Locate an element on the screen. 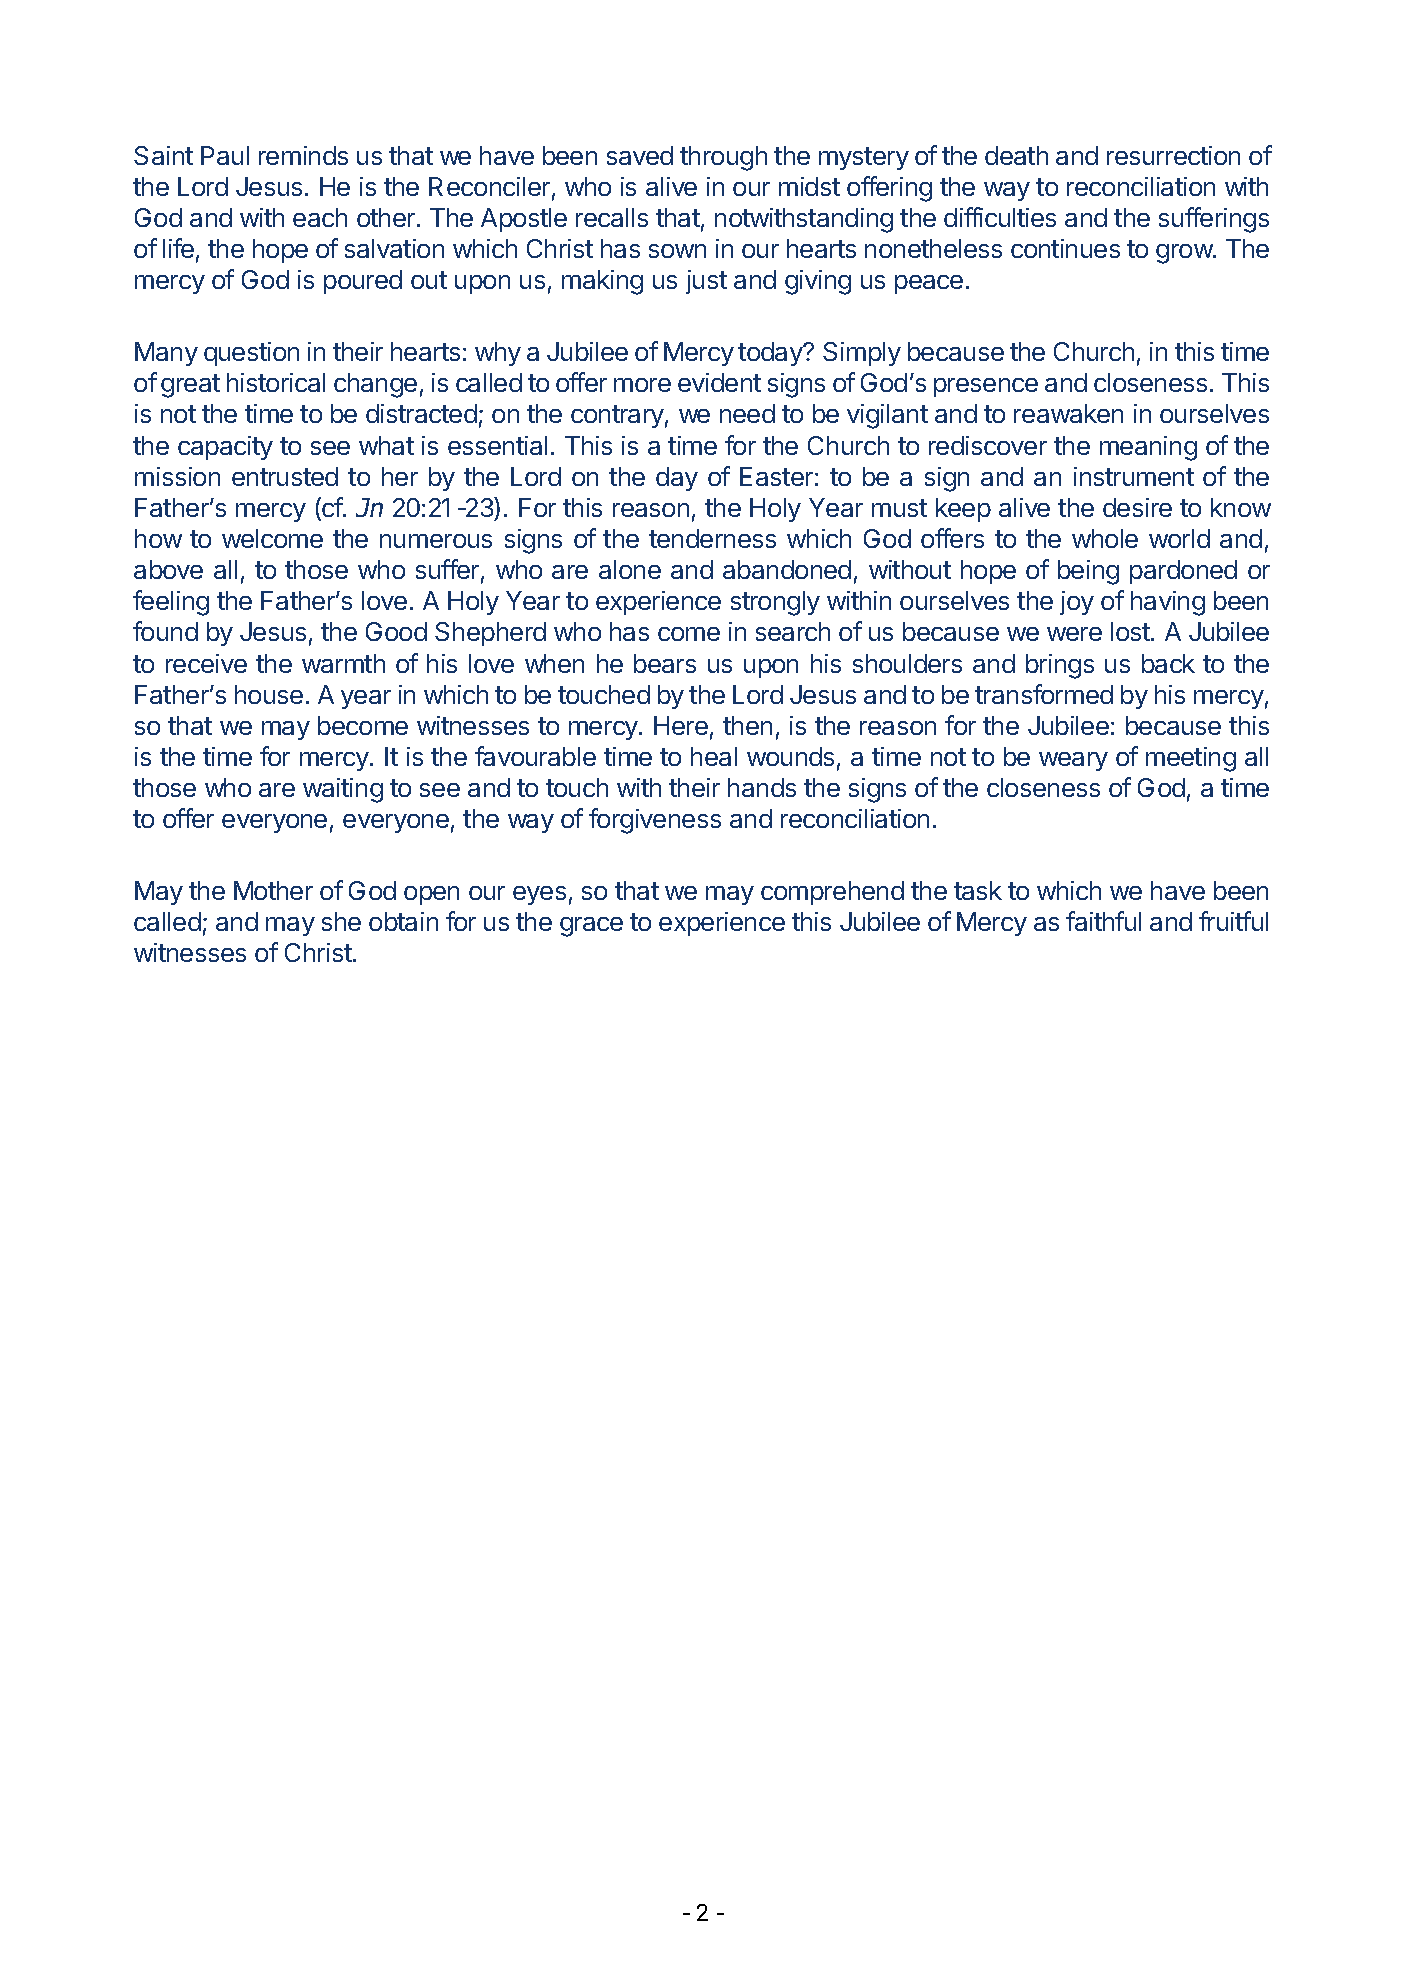 The height and width of the screenshot is (1986, 1404). reminds is located at coordinates (303, 155).
